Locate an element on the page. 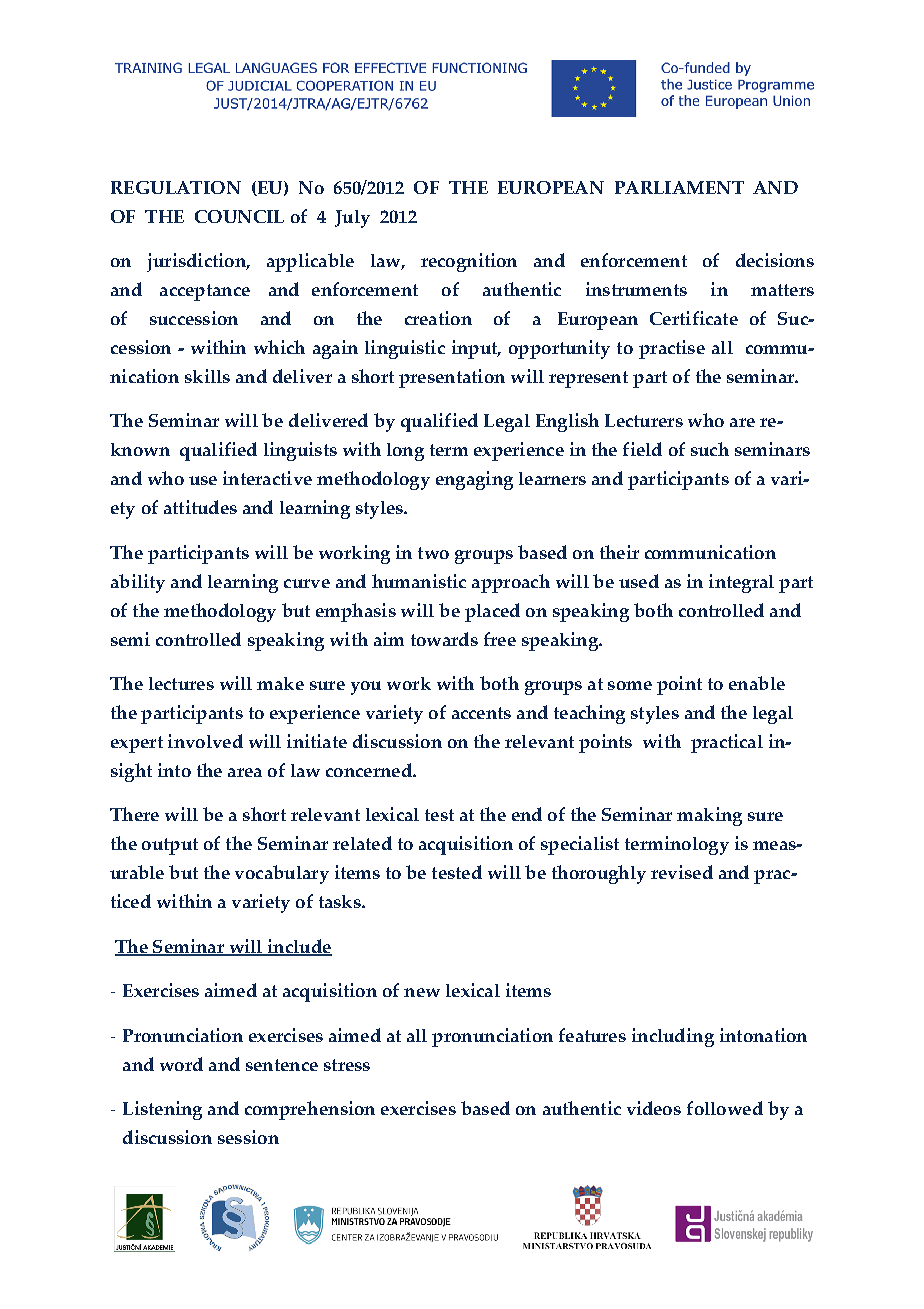 This image has width=924, height=1309. attitudes is located at coordinates (200, 507).
